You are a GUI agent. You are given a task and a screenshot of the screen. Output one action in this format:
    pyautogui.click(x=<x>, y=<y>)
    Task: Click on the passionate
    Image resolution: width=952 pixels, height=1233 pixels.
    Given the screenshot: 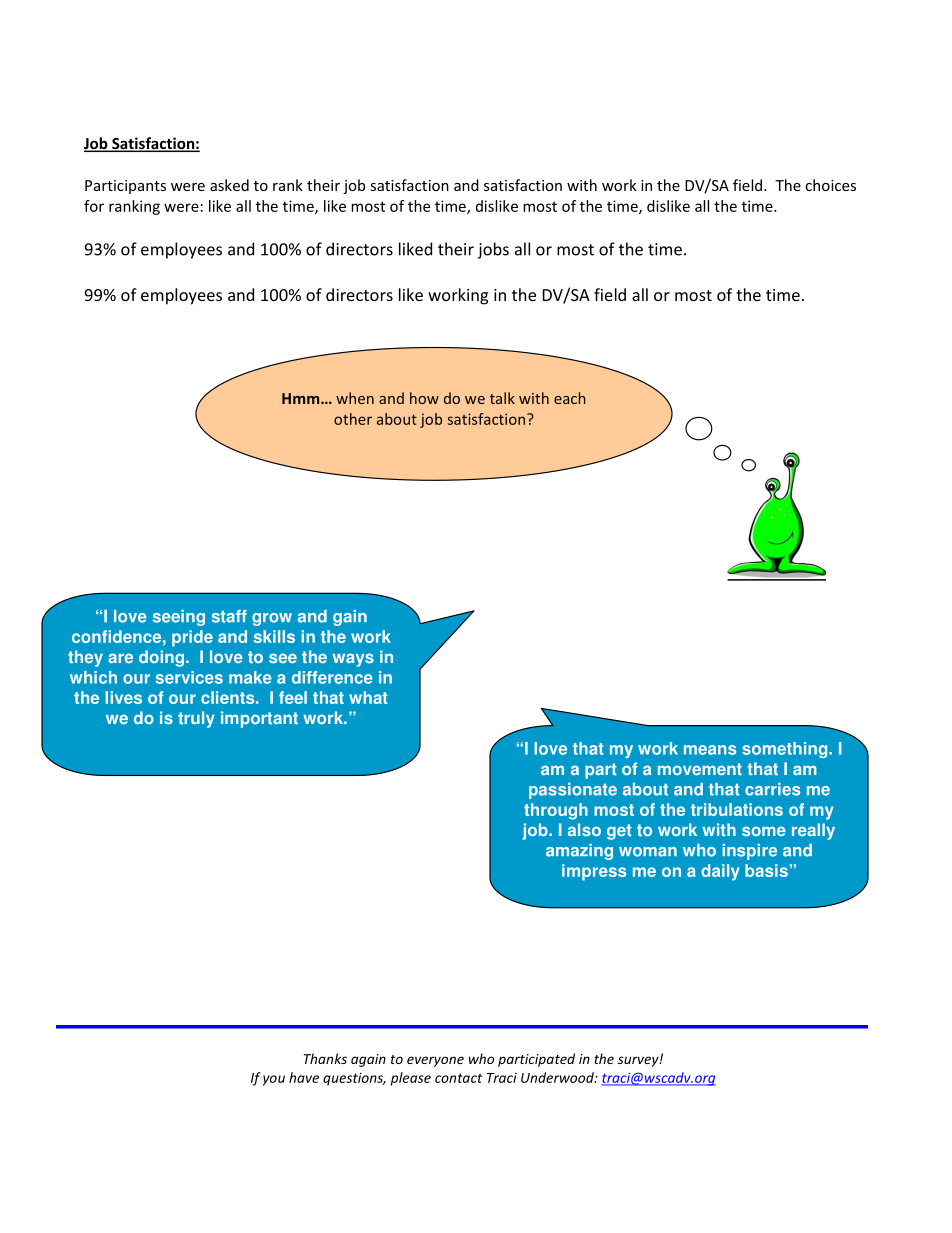 What is the action you would take?
    pyautogui.click(x=573, y=791)
